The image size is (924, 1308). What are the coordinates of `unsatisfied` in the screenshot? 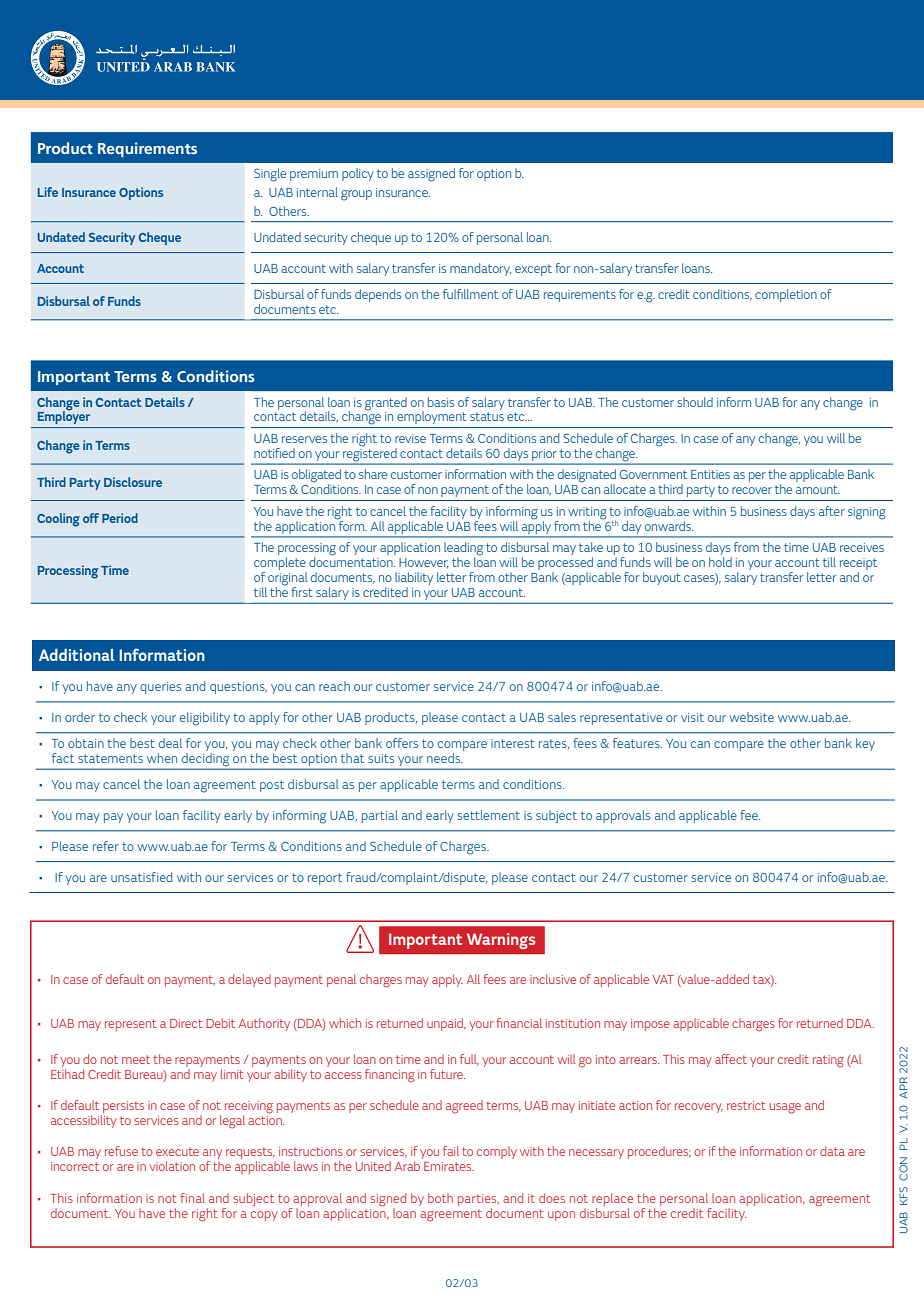 It's located at (141, 877).
